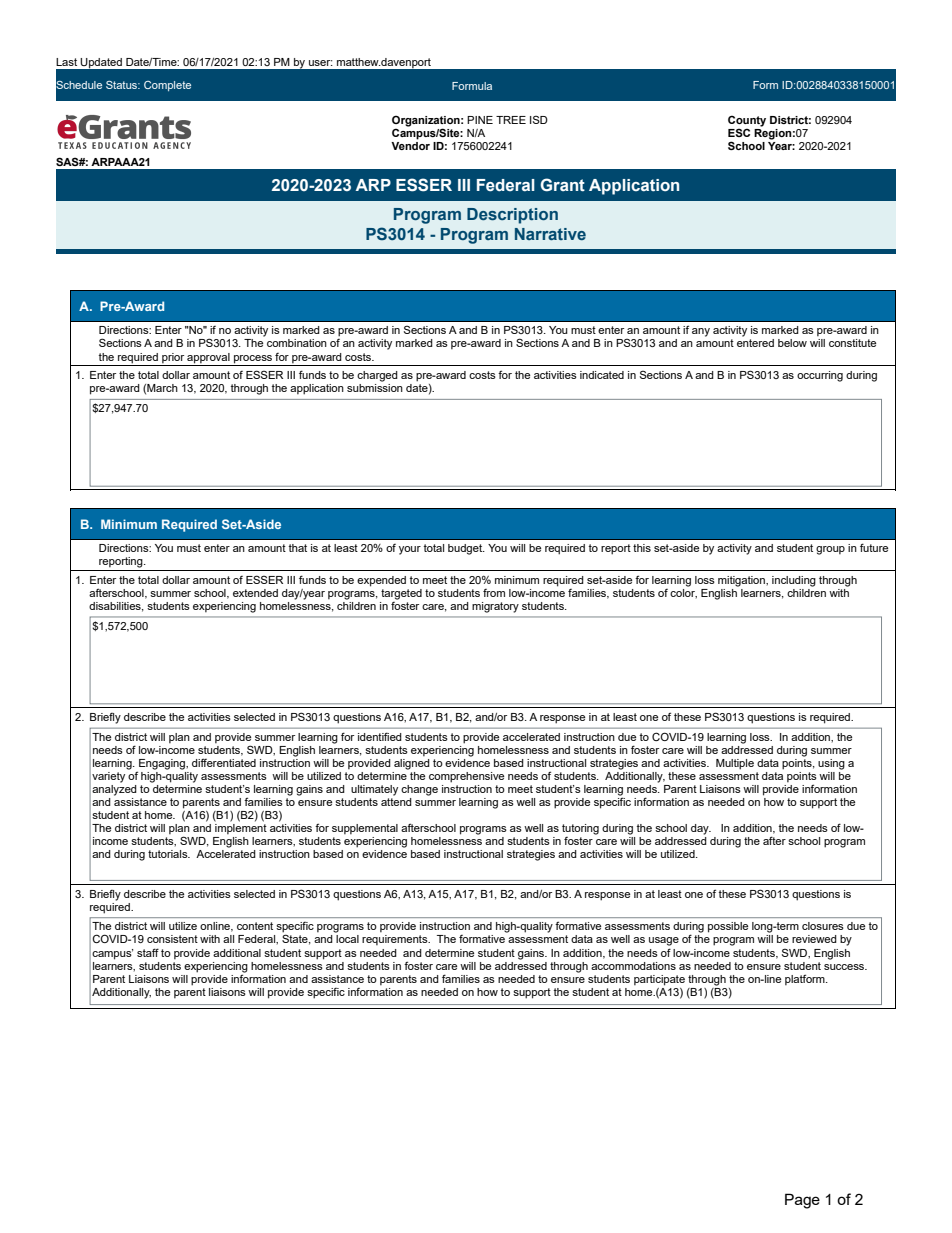 The width and height of the screenshot is (952, 1233). I want to click on including, so click(794, 581).
